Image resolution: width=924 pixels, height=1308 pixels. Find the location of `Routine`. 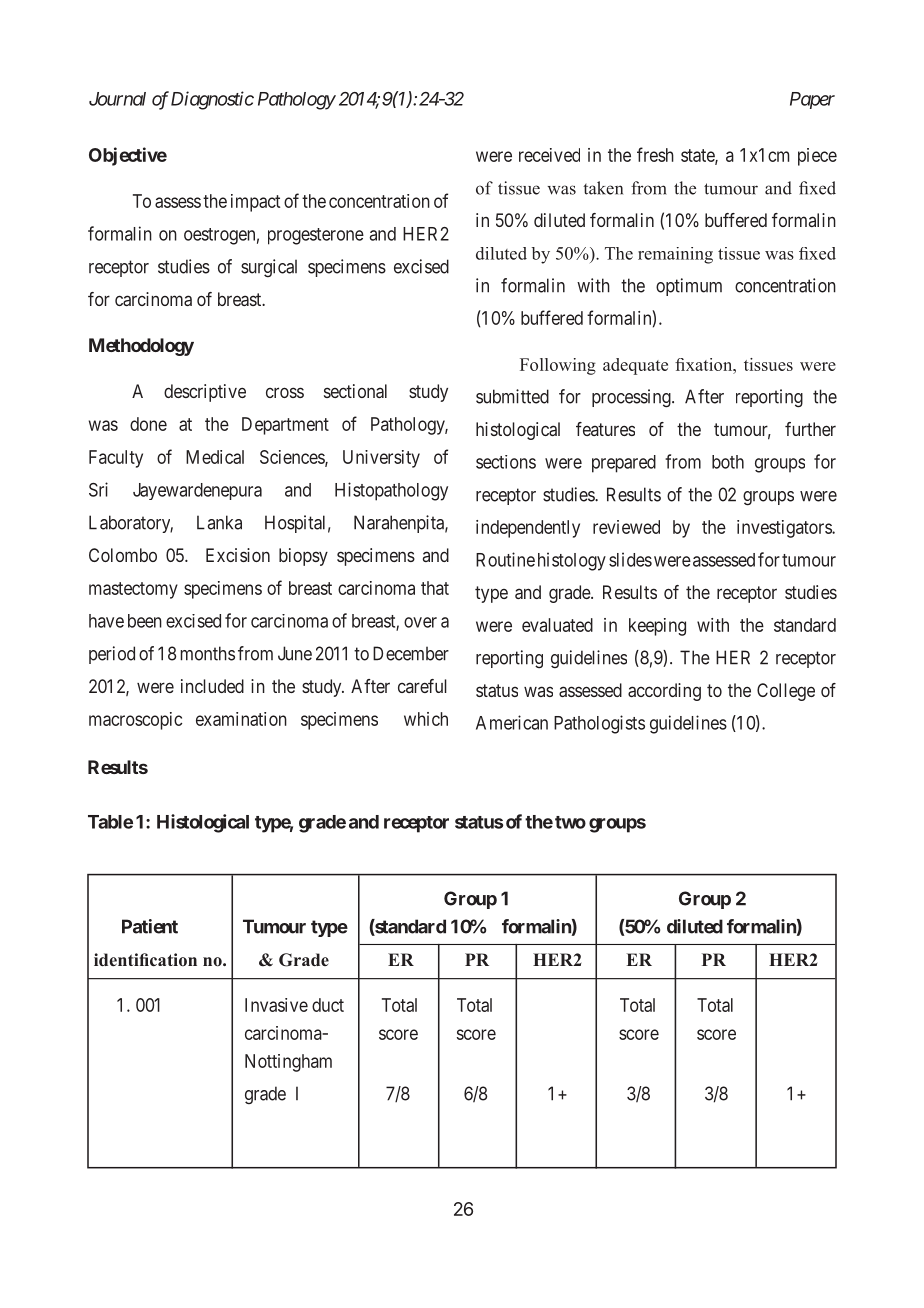

Routine is located at coordinates (505, 559).
